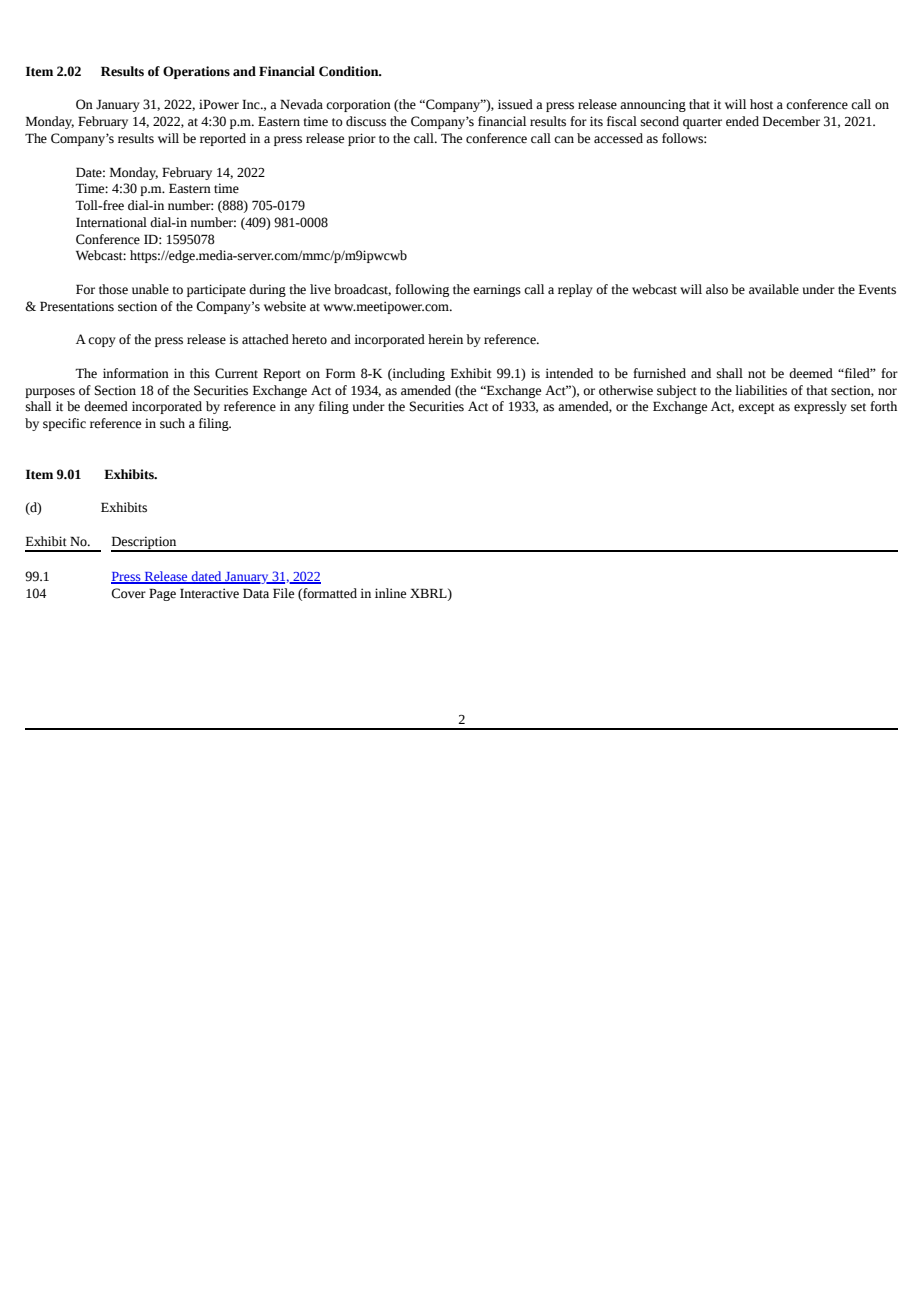 The height and width of the screenshot is (1308, 924). I want to click on otherwise, so click(626, 390).
